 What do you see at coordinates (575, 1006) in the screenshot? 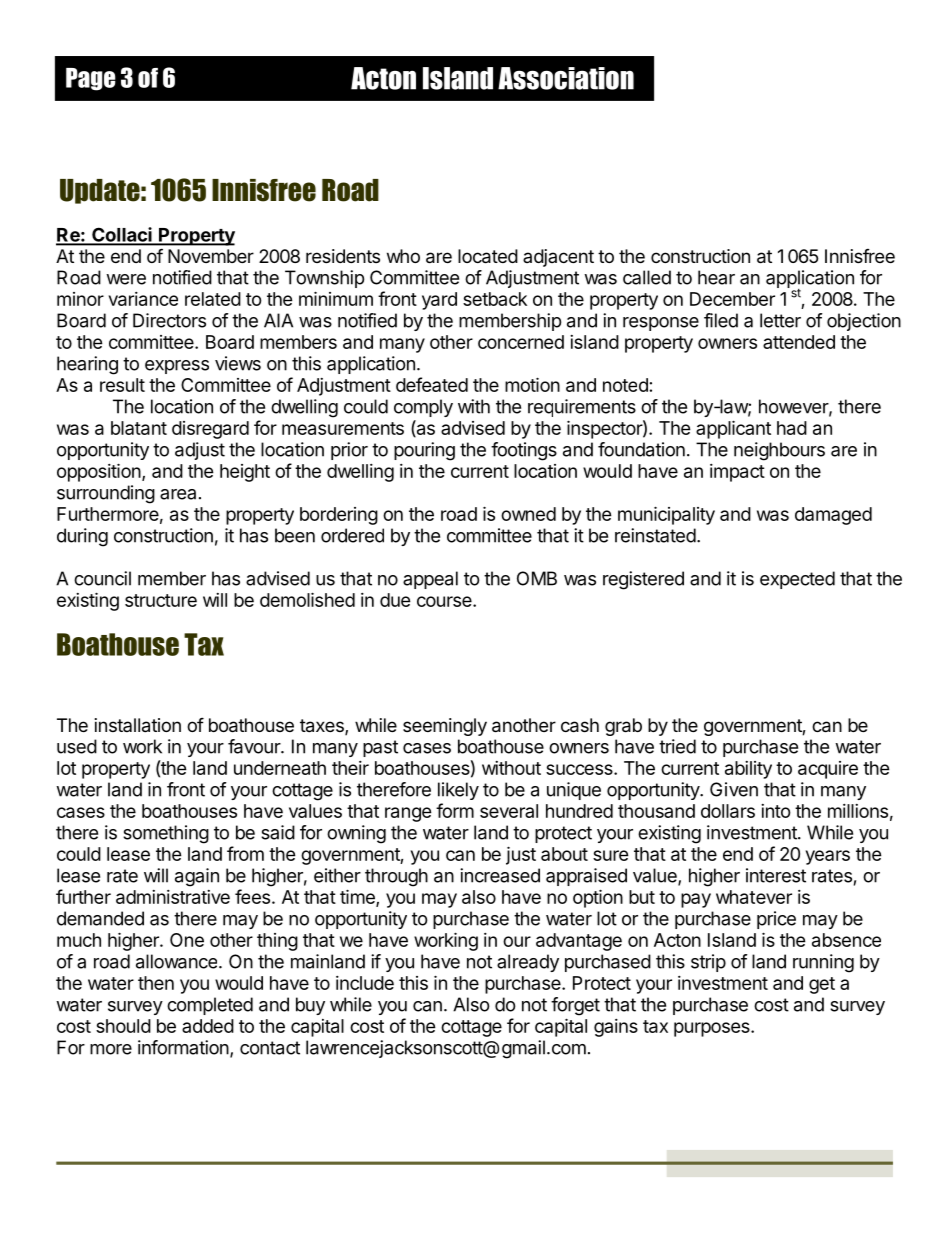
I see `forget` at bounding box center [575, 1006].
